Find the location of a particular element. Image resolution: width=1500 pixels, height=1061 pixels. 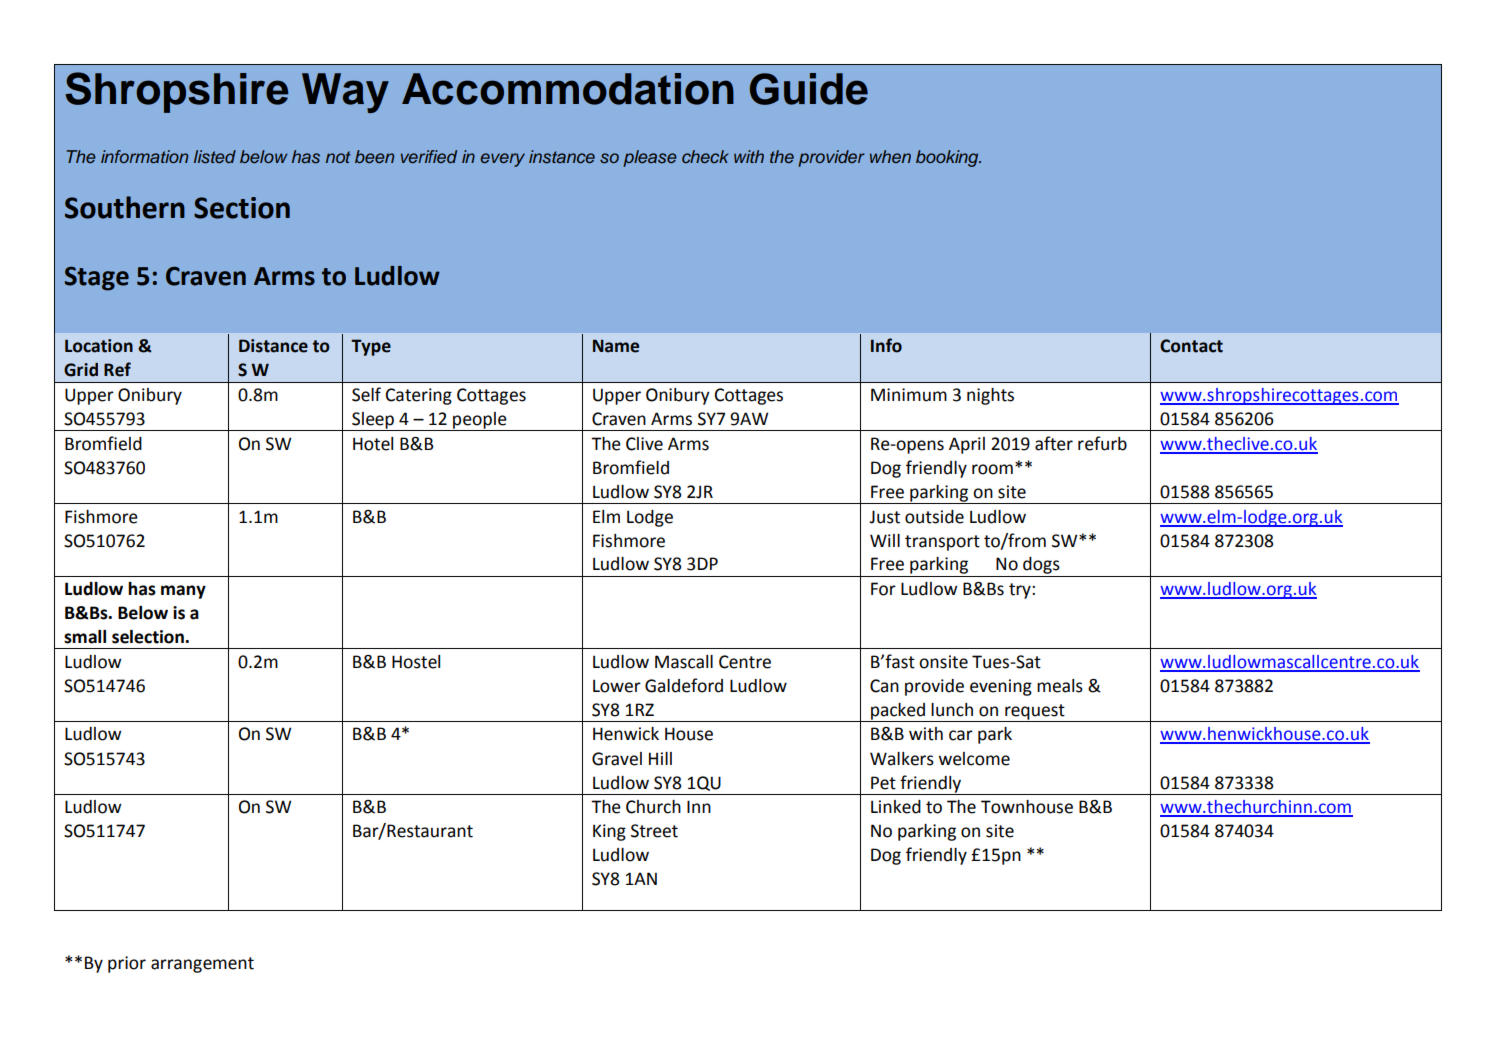

arrangement is located at coordinates (202, 965).
